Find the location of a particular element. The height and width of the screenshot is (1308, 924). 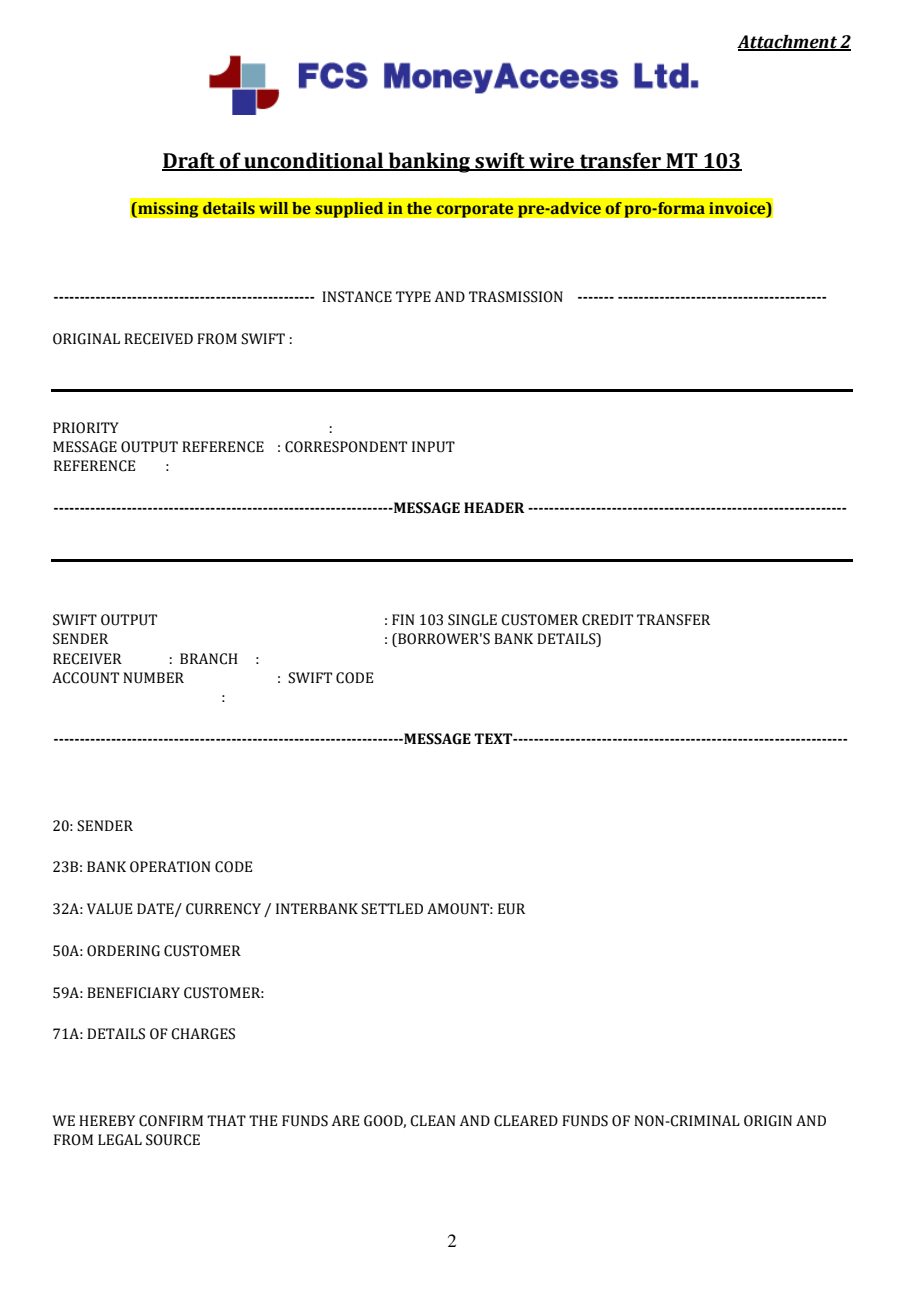

EUR is located at coordinates (511, 909).
